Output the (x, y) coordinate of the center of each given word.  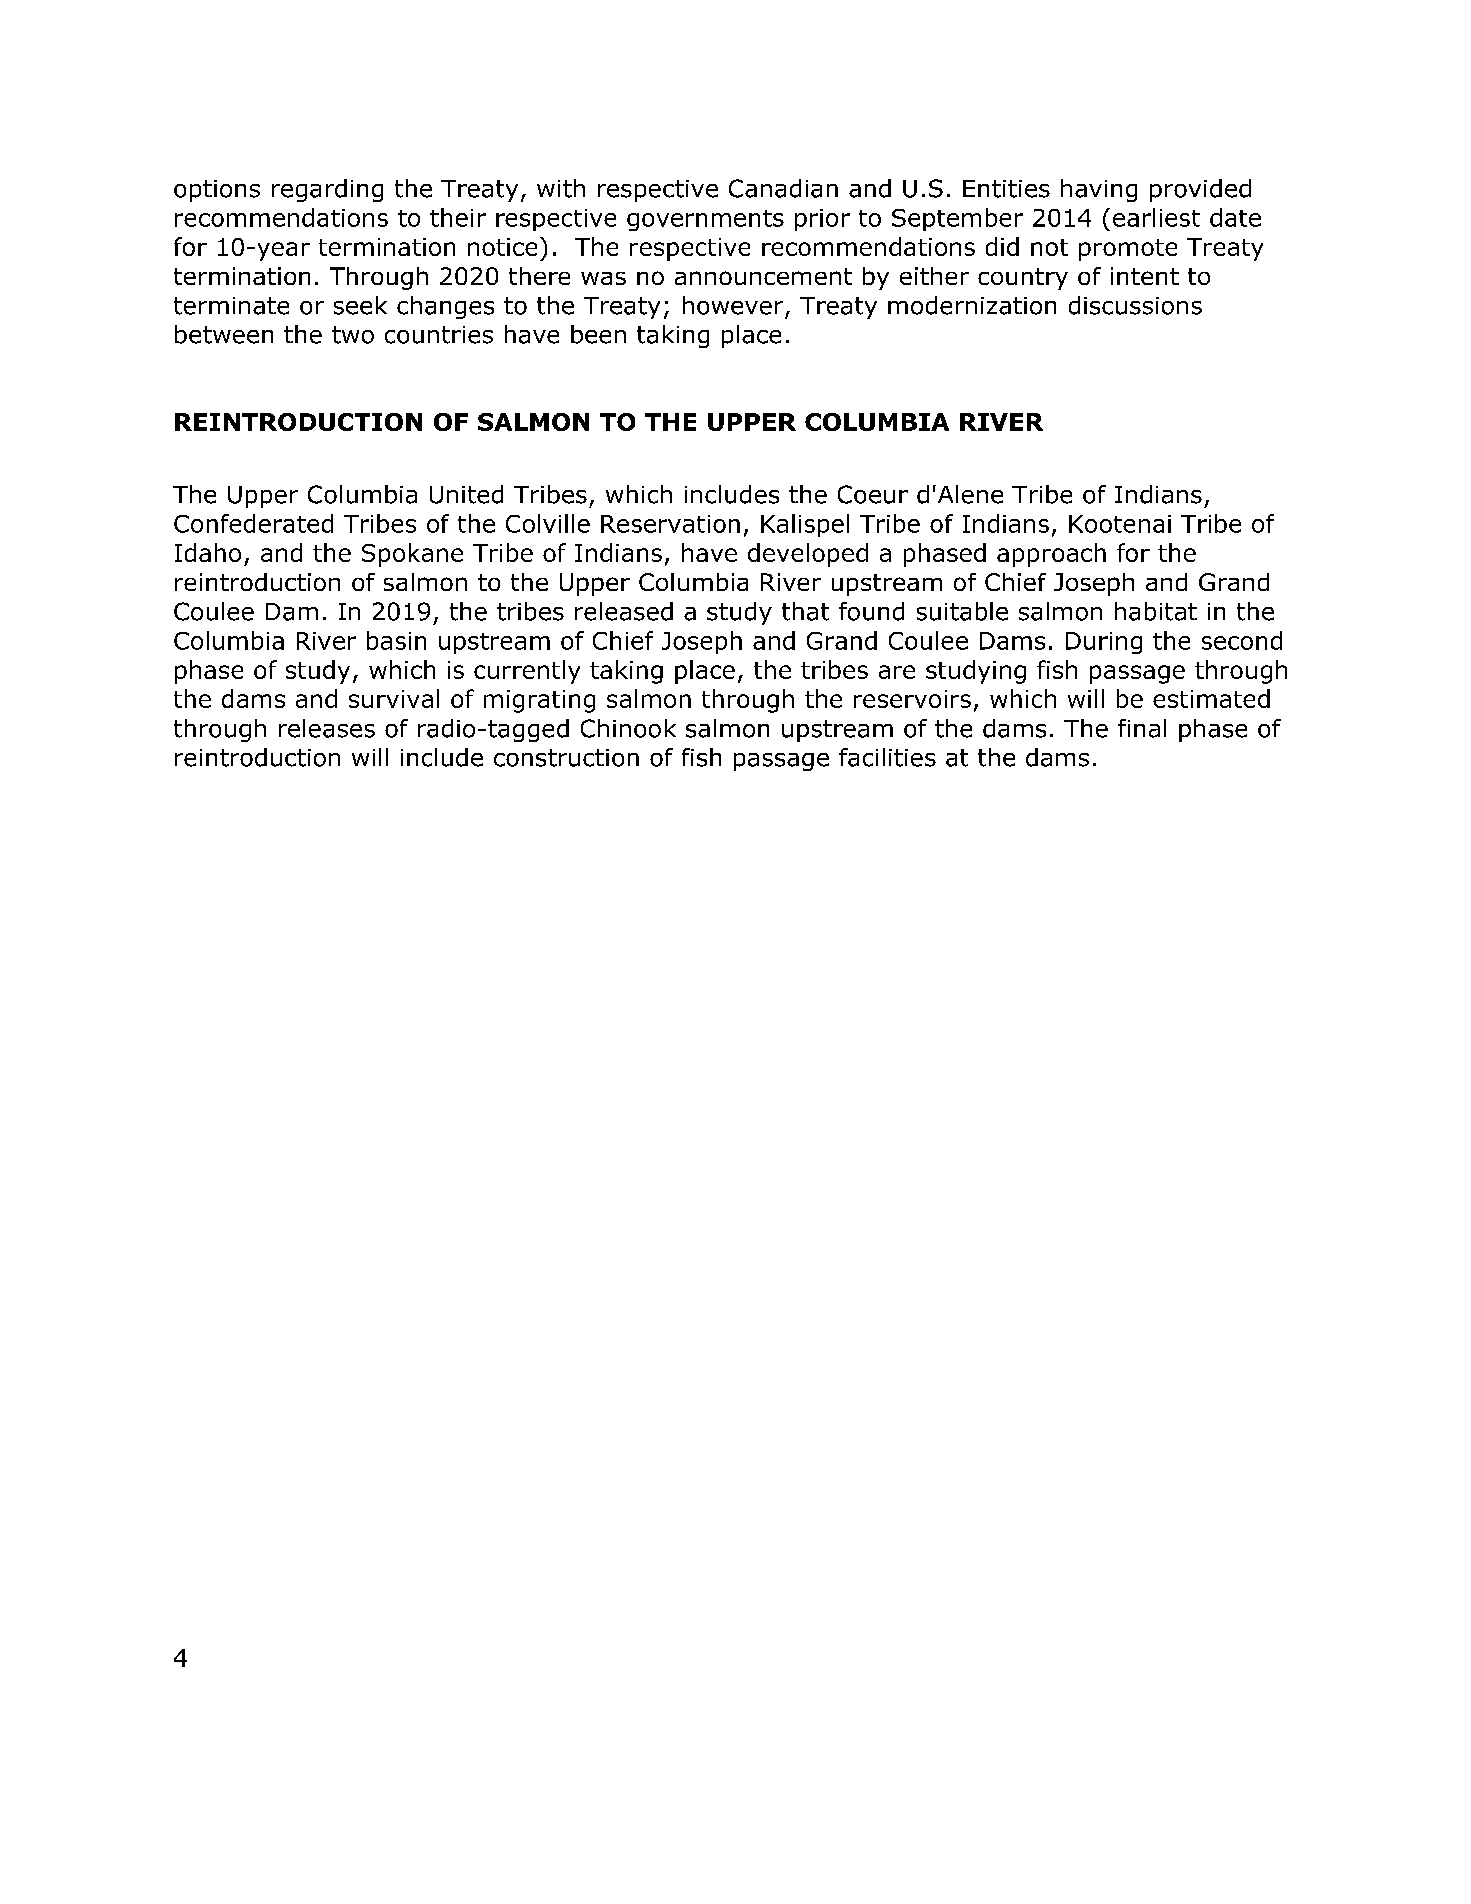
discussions (1135, 305)
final (1142, 728)
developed (808, 555)
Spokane (412, 555)
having (1099, 190)
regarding (327, 190)
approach (1051, 555)
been (598, 334)
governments (705, 220)
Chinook (628, 728)
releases (327, 728)
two (353, 335)
